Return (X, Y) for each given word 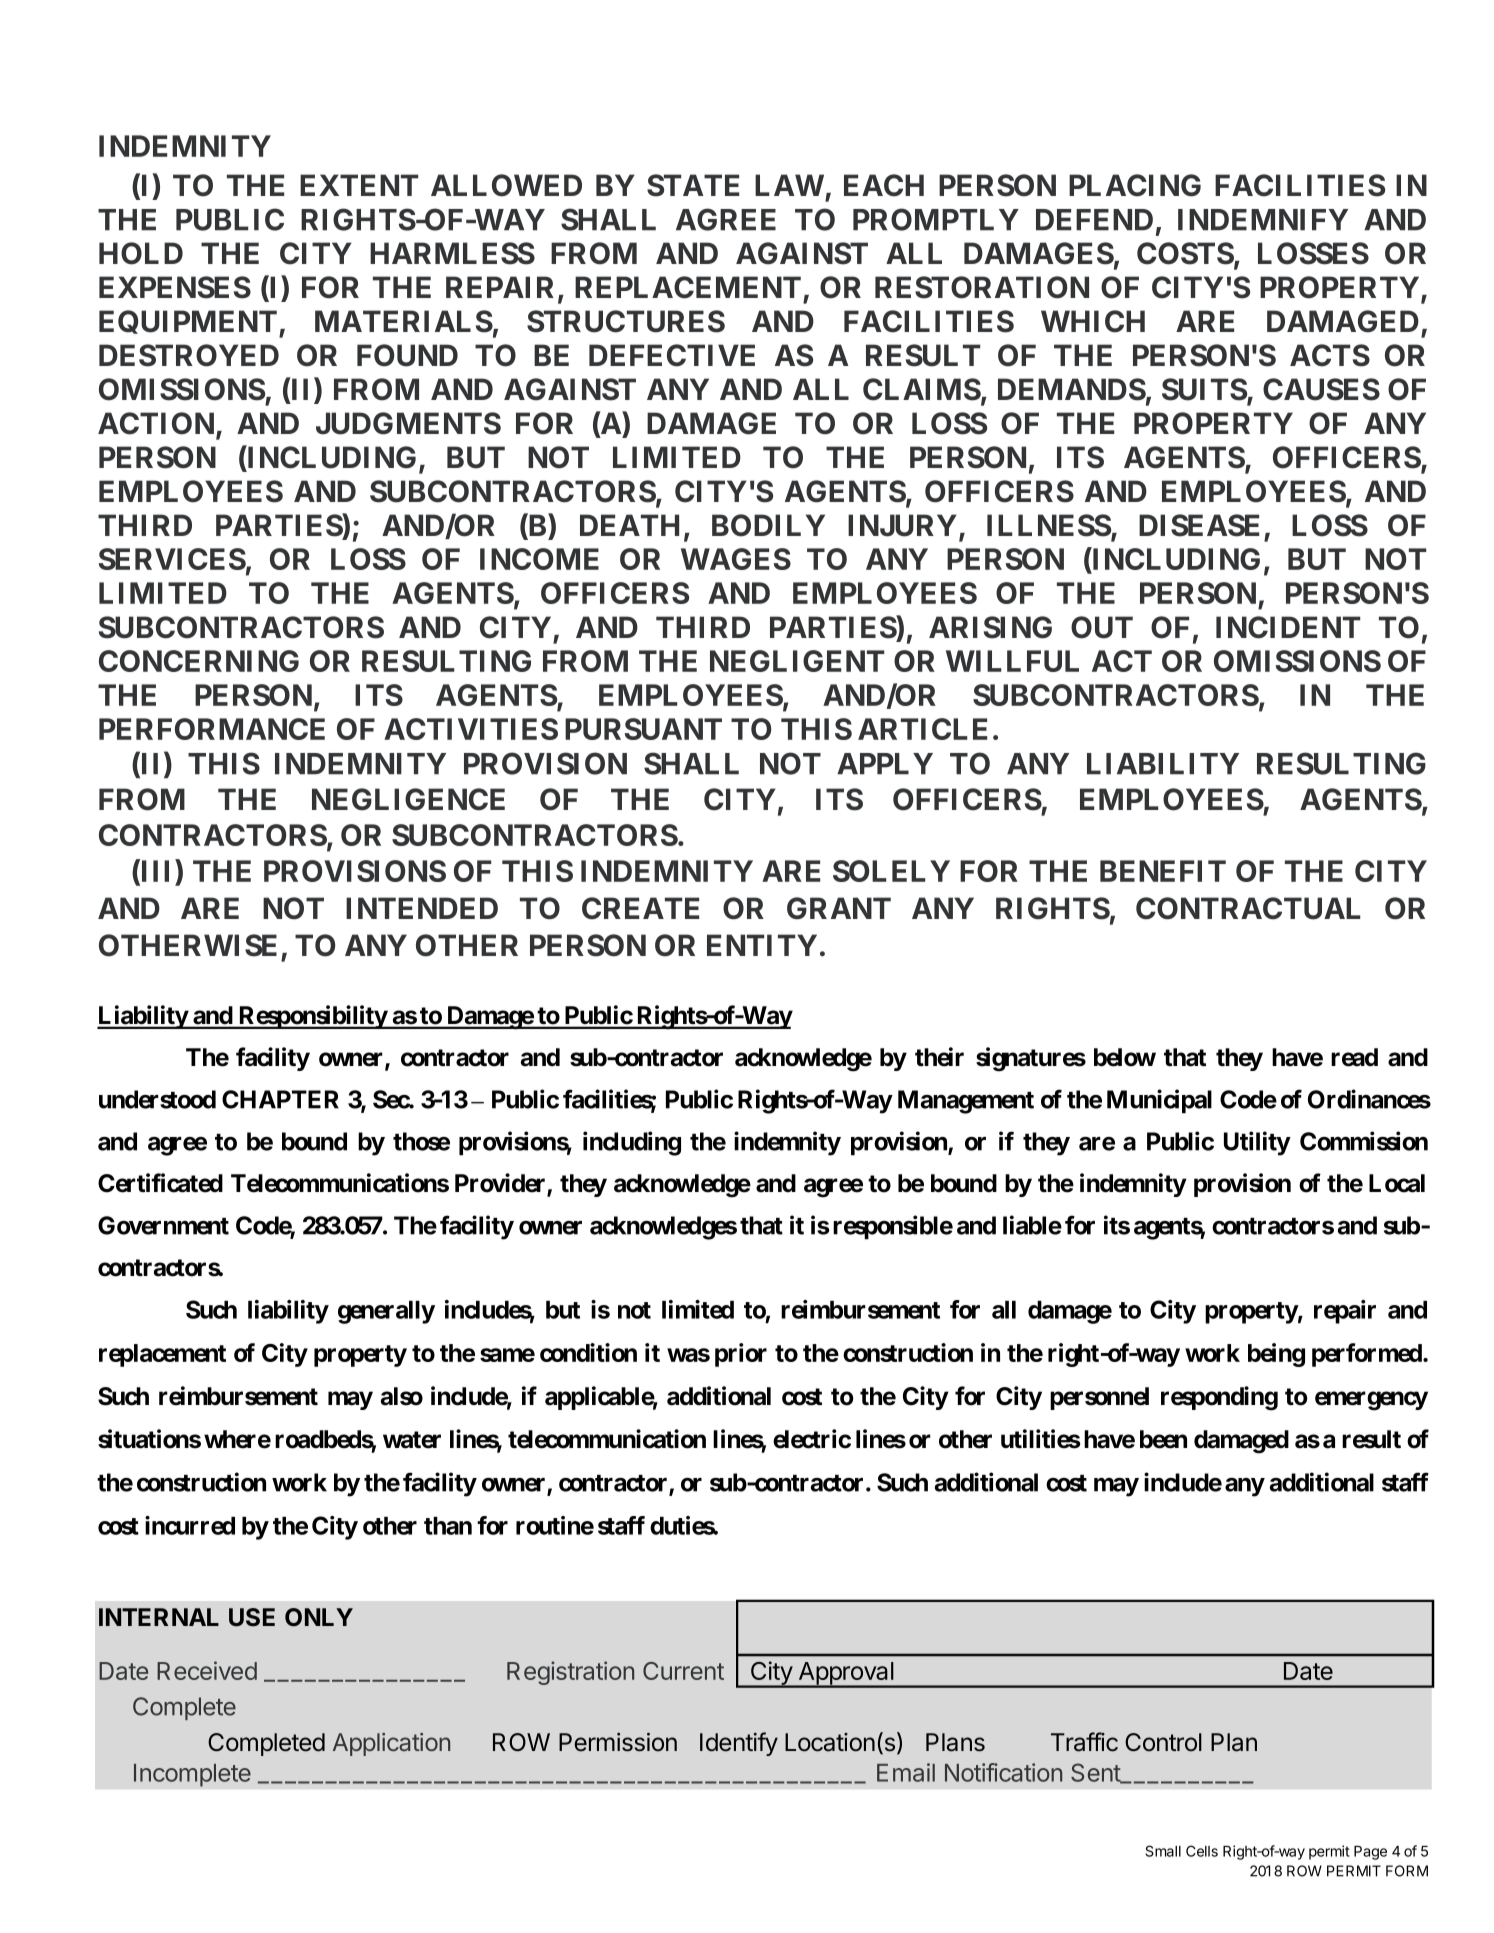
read (1354, 1057)
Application (391, 1744)
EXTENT (359, 185)
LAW (789, 185)
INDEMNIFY (1263, 220)
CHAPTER (280, 1099)
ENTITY (762, 945)
